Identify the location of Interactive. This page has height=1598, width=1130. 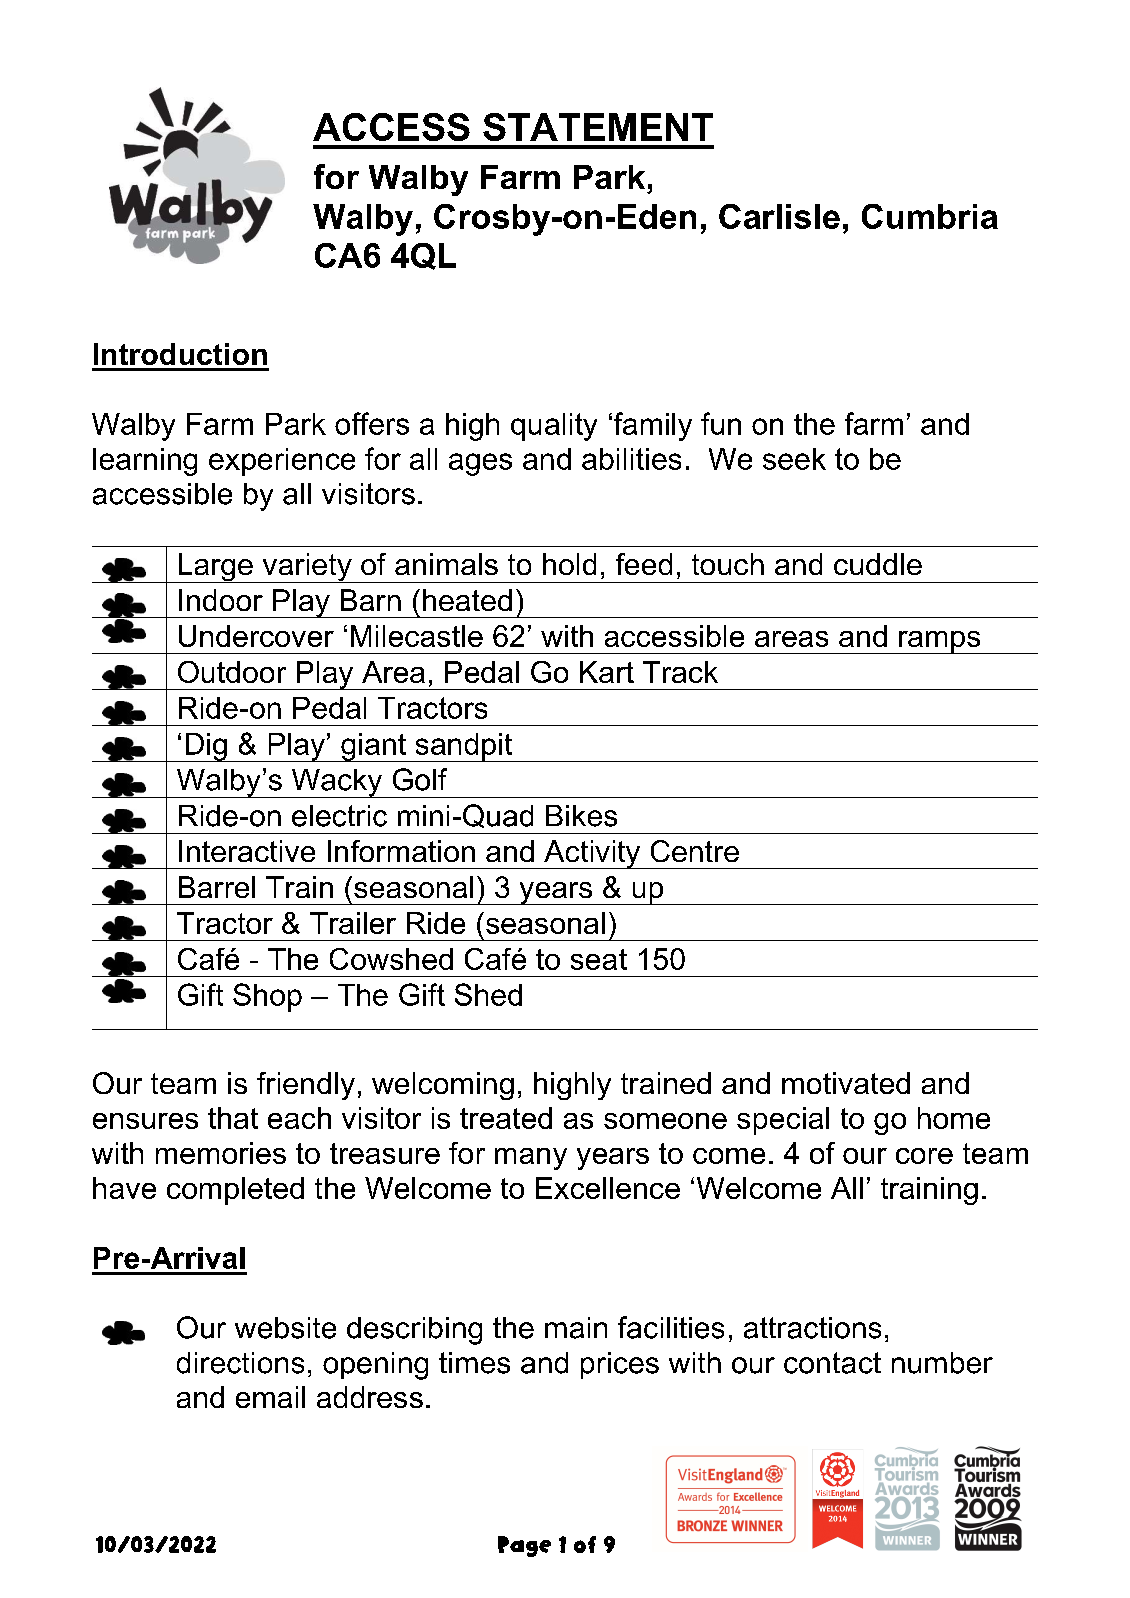
(247, 851).
